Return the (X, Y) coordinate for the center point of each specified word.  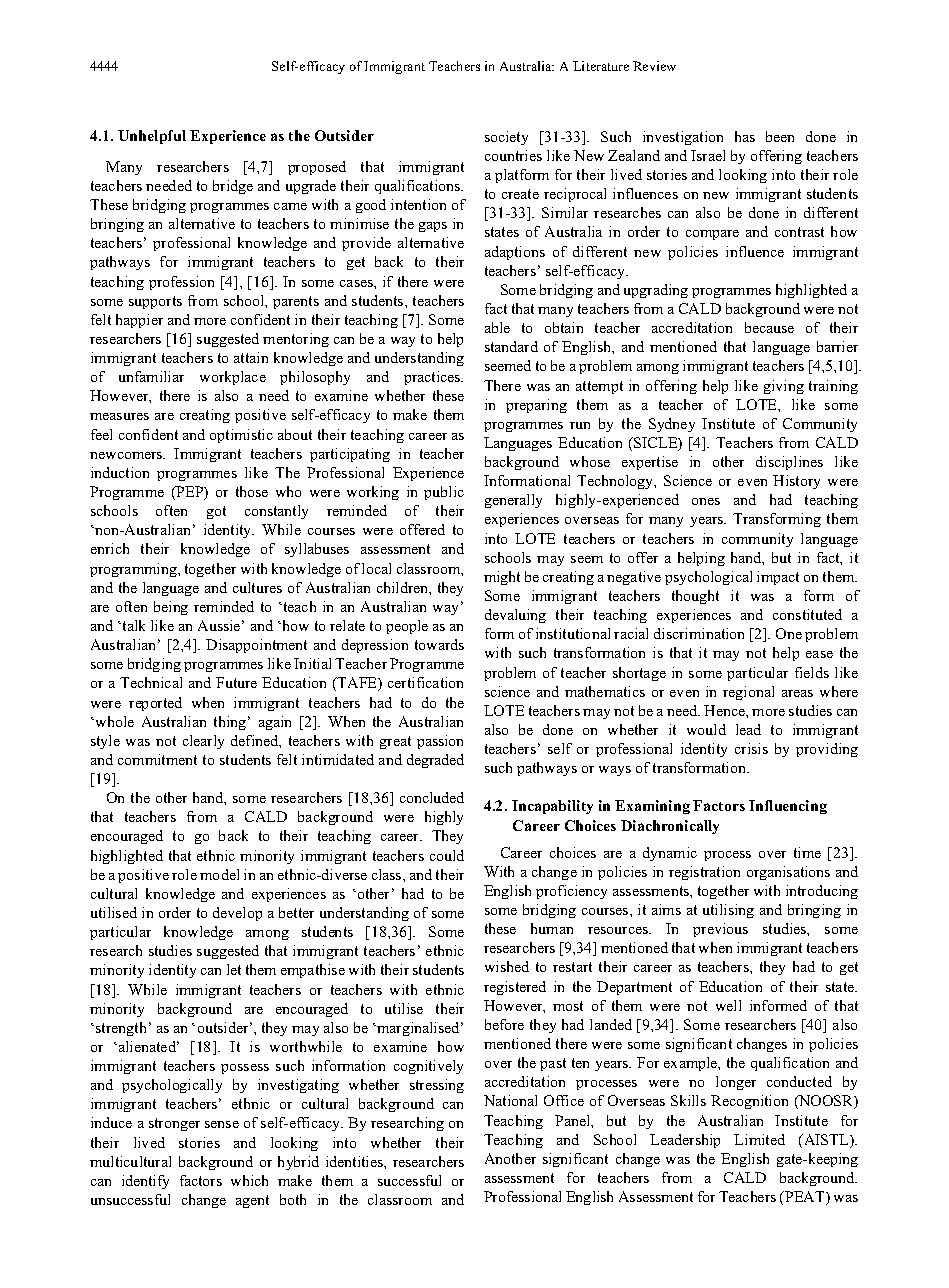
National (510, 1100)
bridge (233, 187)
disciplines (789, 463)
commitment (157, 759)
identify (145, 1182)
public (444, 493)
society (506, 138)
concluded (432, 797)
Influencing (788, 807)
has (745, 136)
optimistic (241, 436)
